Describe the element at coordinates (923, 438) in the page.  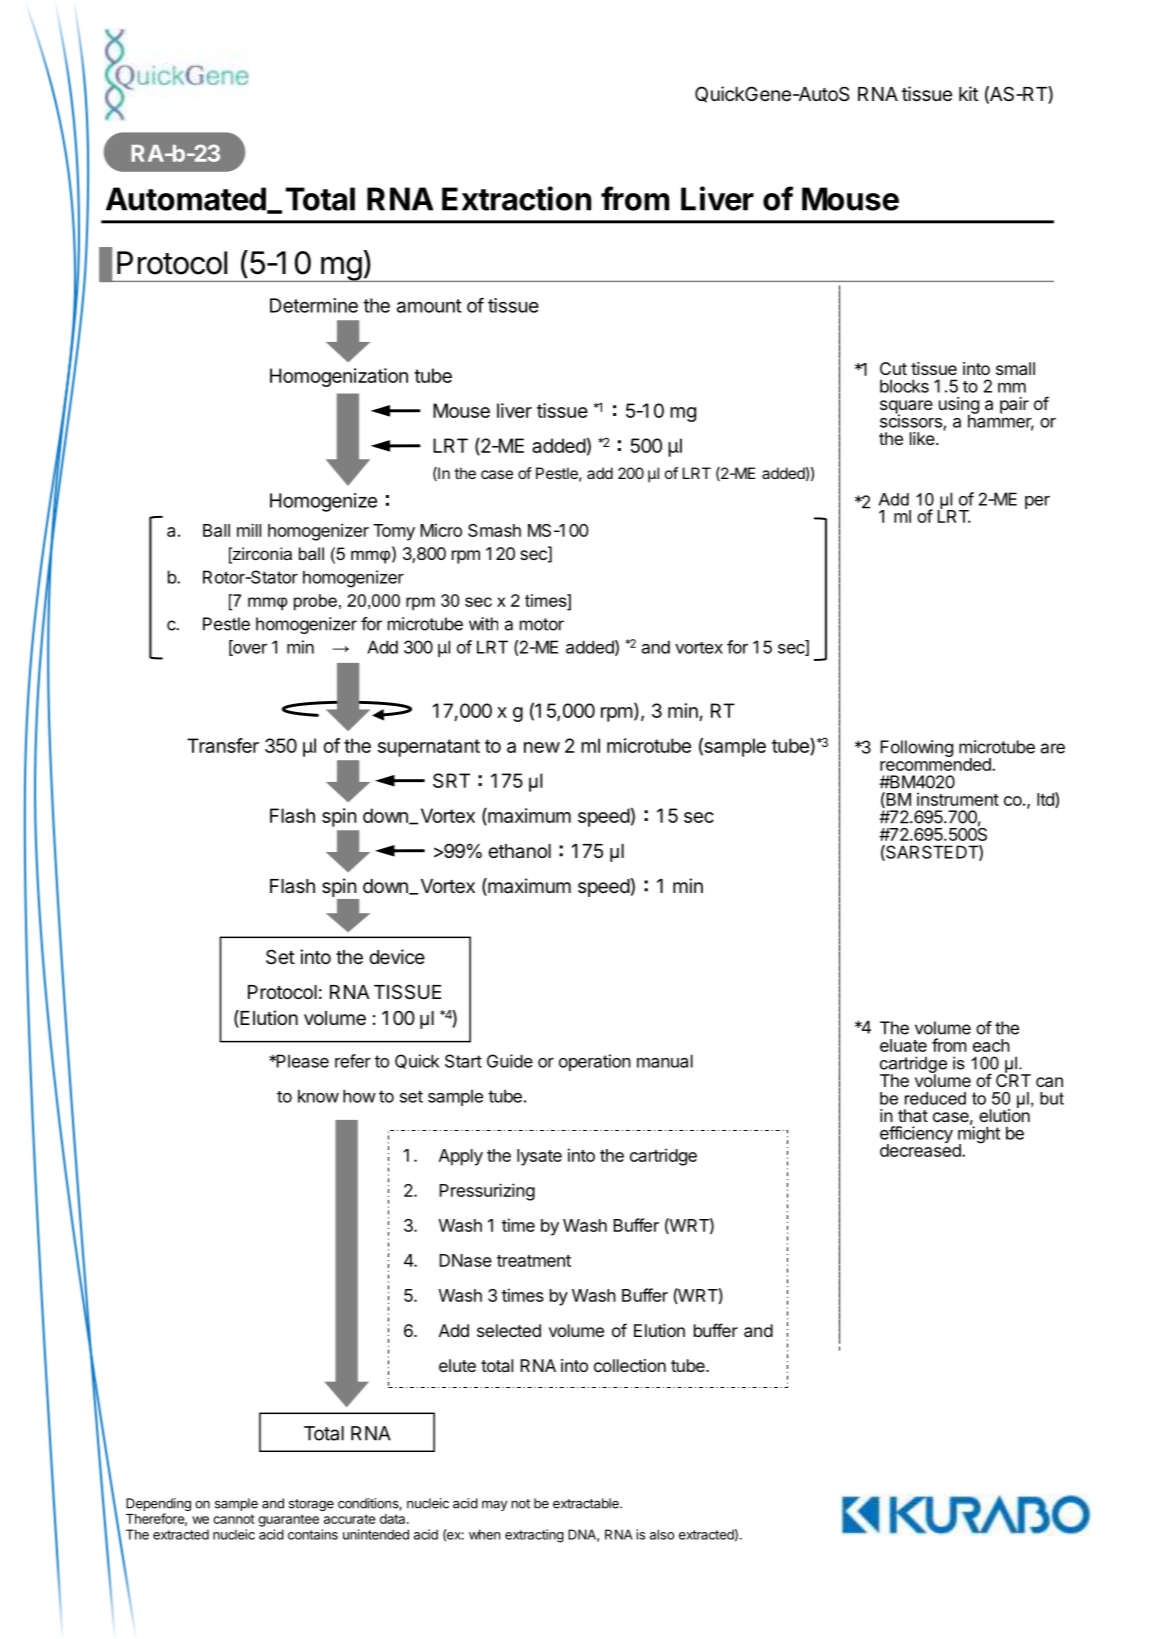
I see `like` at that location.
